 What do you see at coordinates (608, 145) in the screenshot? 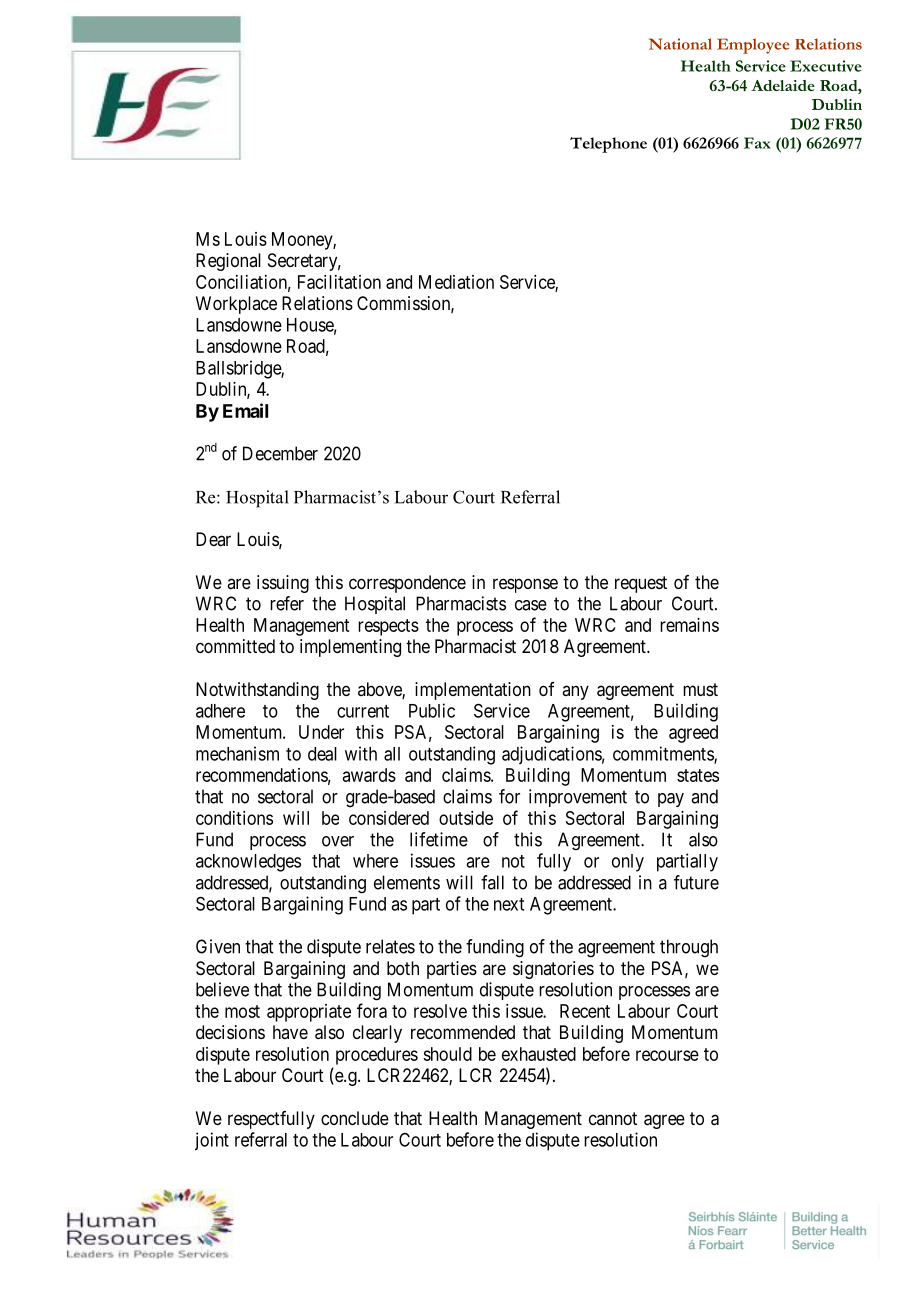
I see `Telephone` at bounding box center [608, 145].
